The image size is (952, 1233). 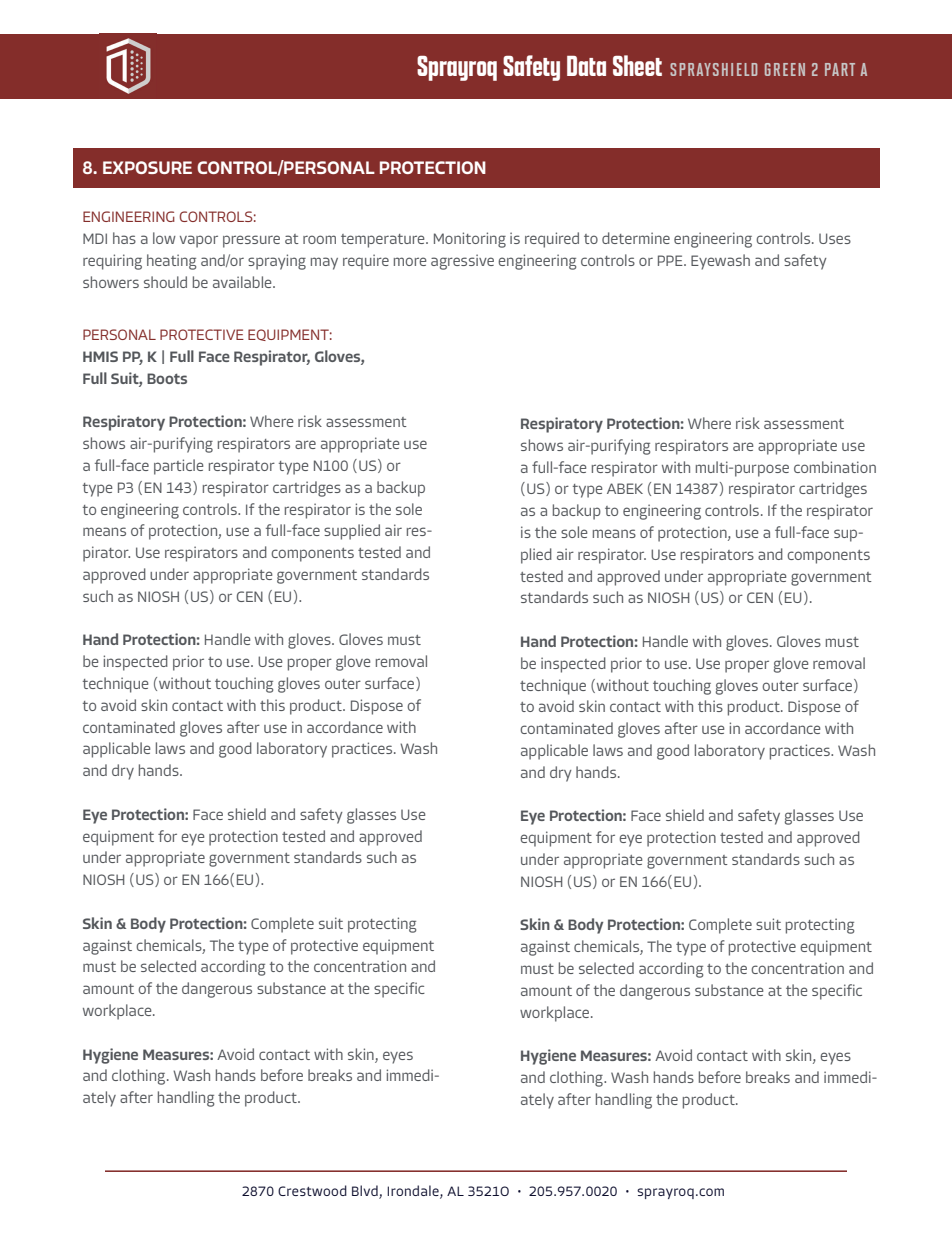 I want to click on should, so click(x=165, y=282).
